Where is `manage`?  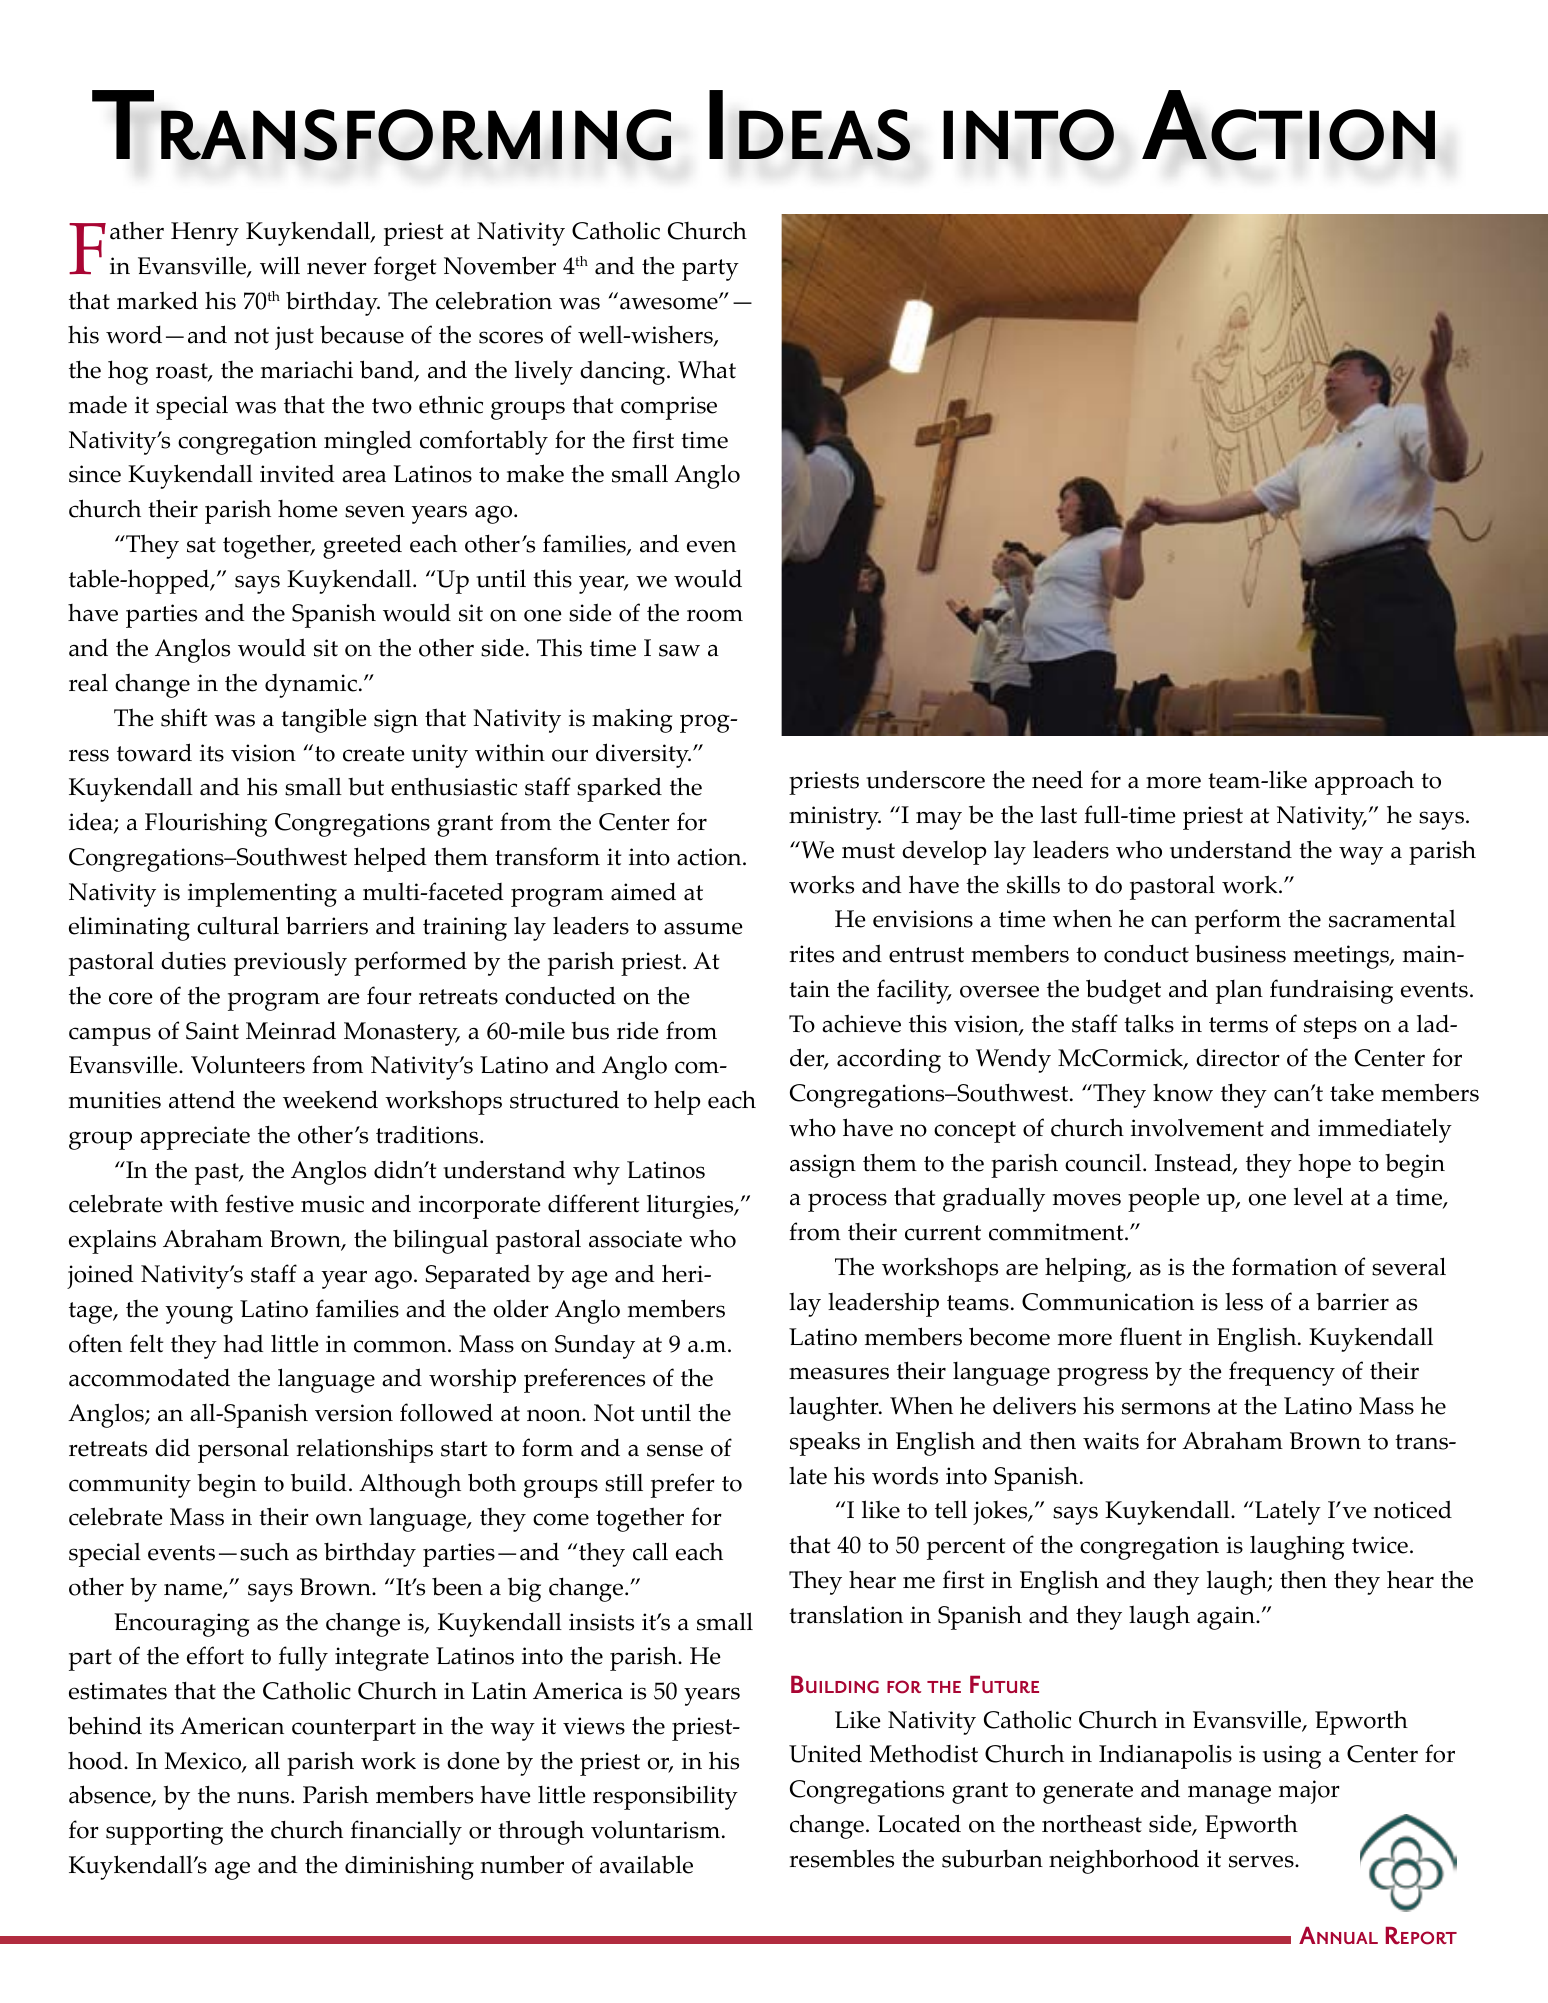 manage is located at coordinates (1229, 1794).
